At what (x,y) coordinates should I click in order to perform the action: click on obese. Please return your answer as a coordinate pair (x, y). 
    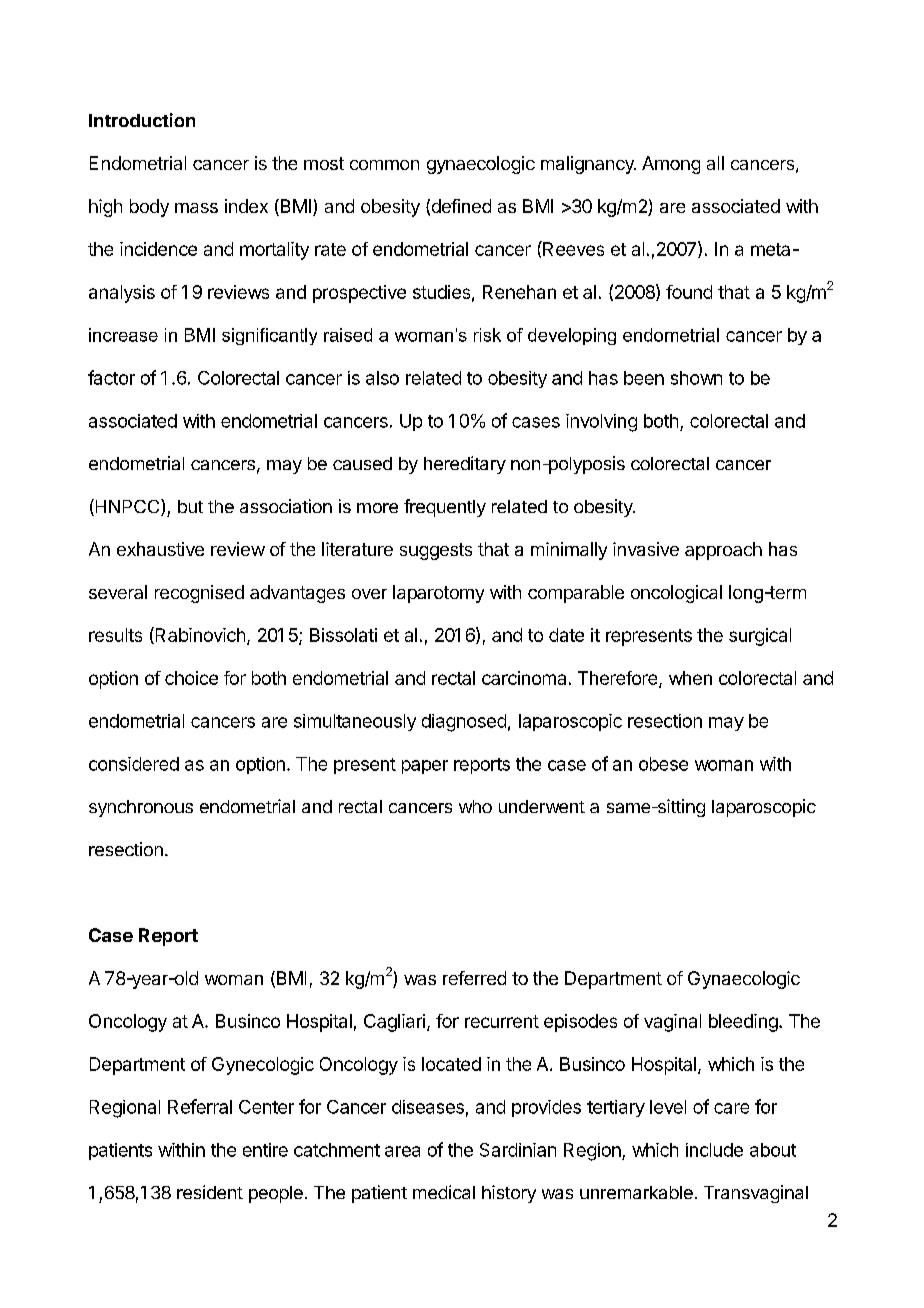
    Looking at the image, I should click on (663, 764).
